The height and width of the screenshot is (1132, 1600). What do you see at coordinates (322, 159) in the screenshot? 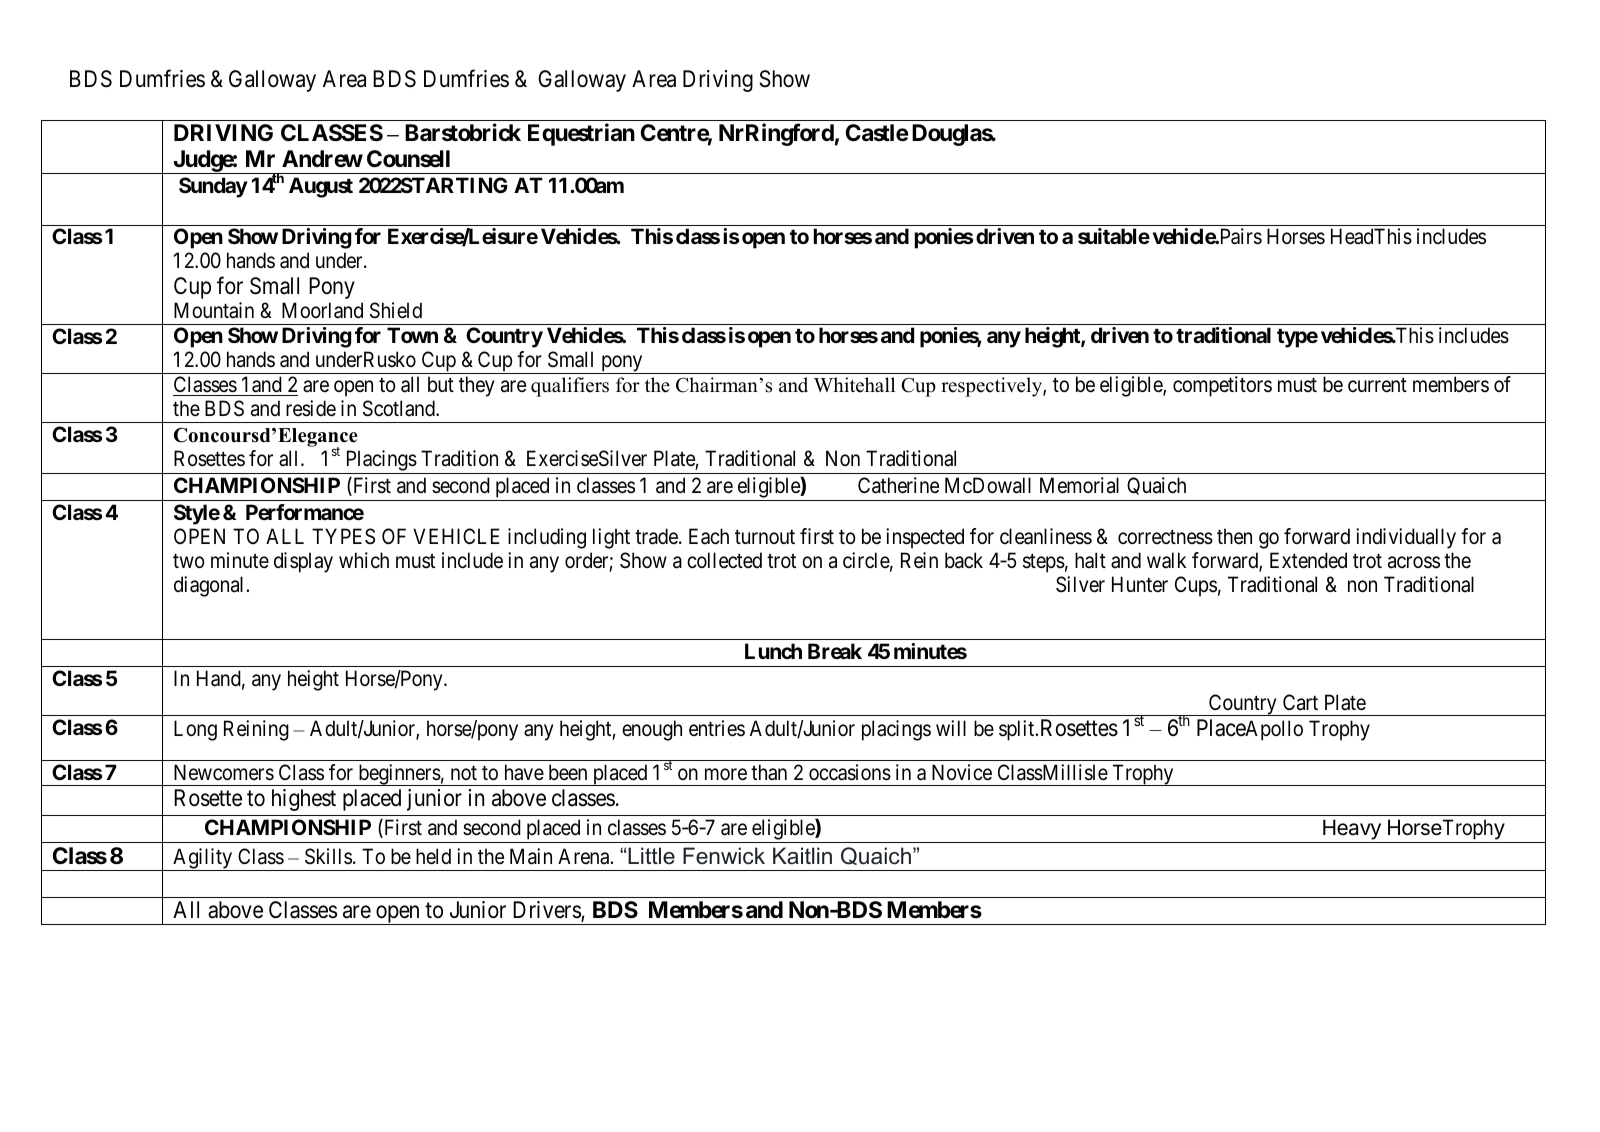
I see `Andrew` at bounding box center [322, 159].
